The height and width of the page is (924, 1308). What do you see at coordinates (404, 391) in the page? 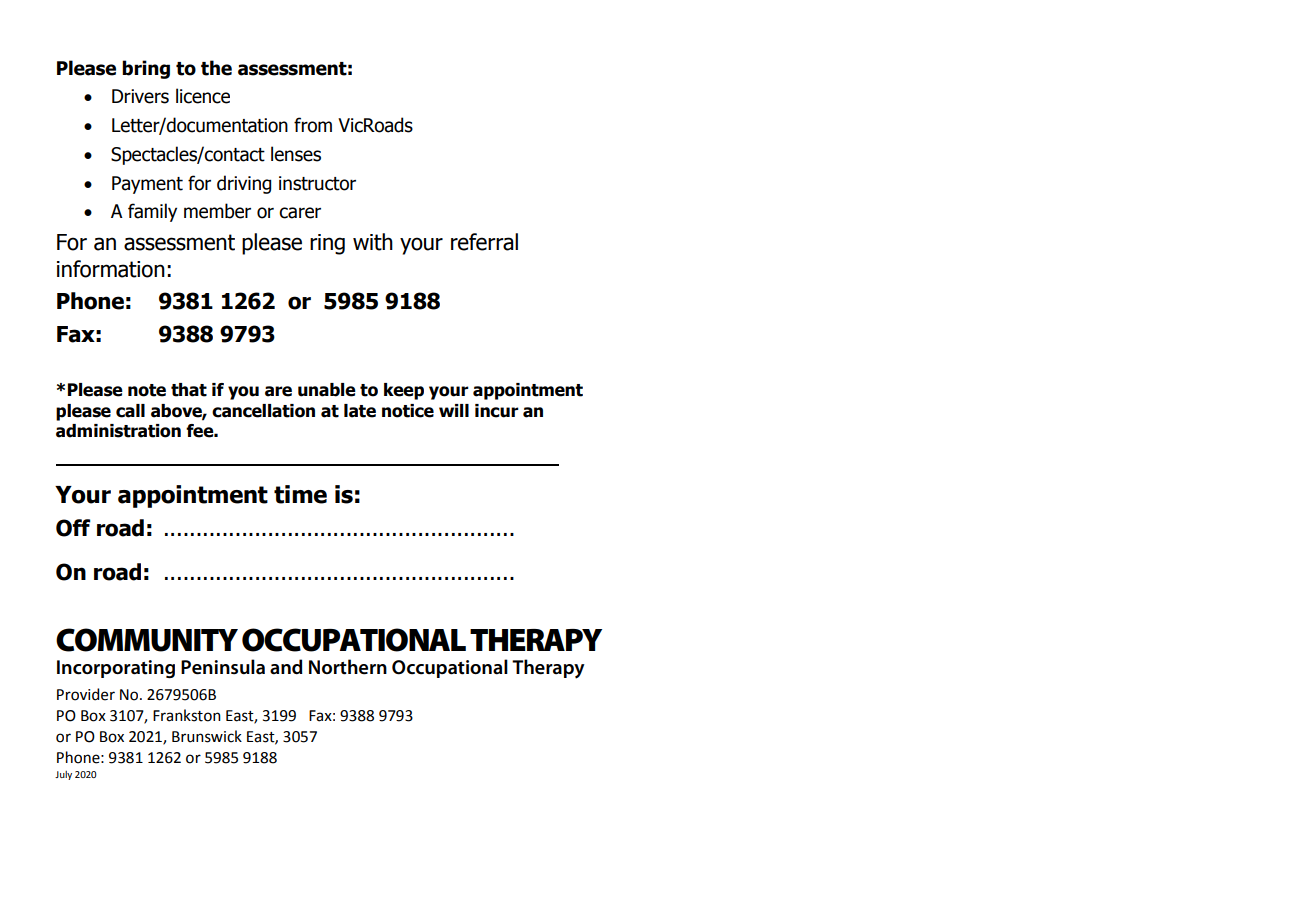
I see `keep` at bounding box center [404, 391].
